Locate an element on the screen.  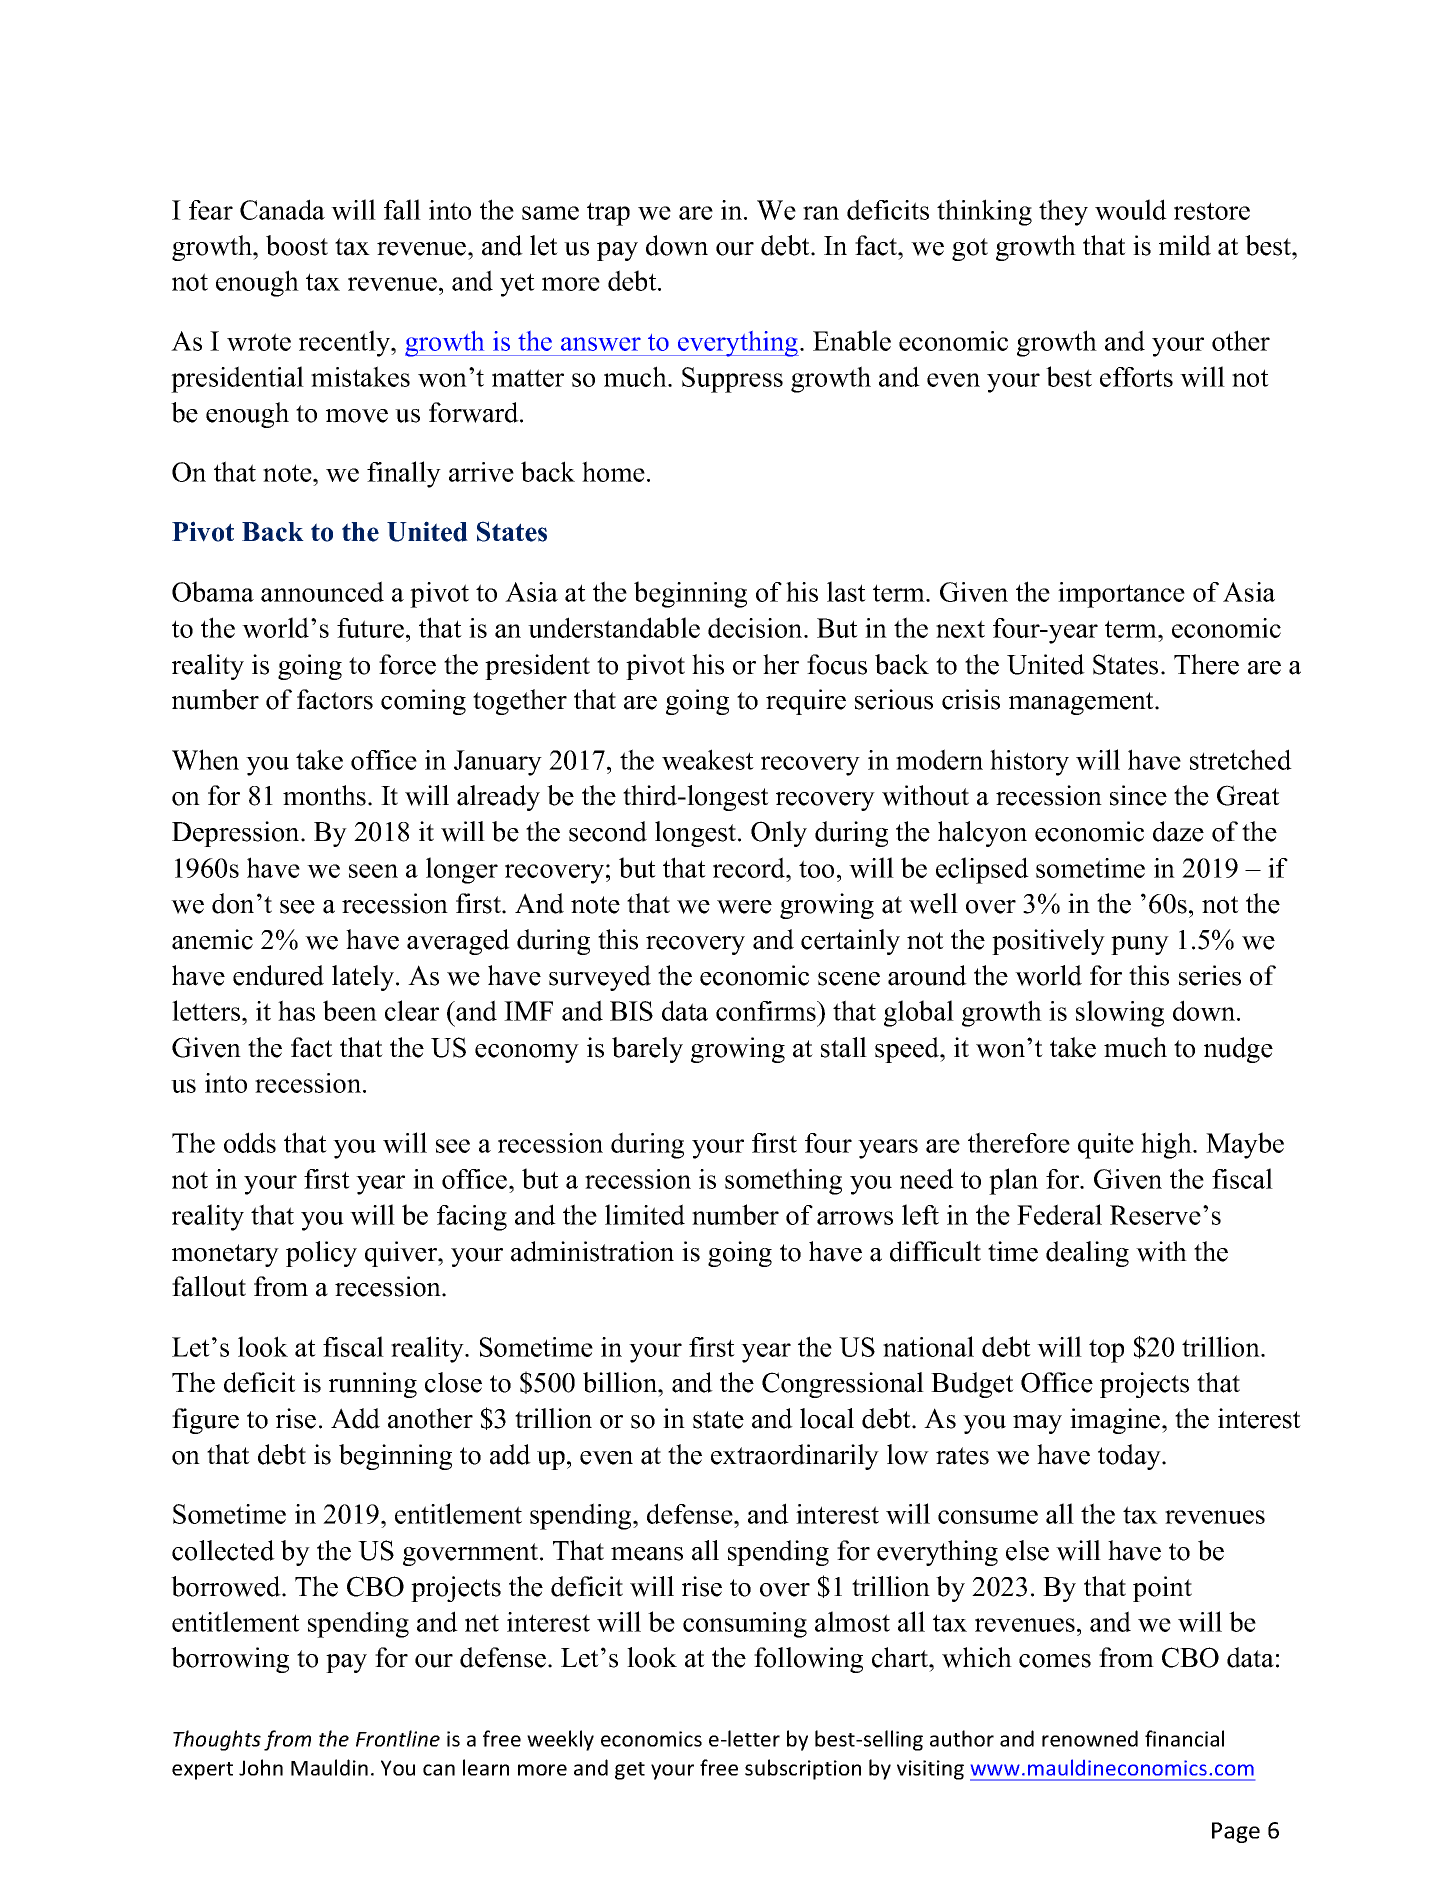
subscription is located at coordinates (803, 1769).
